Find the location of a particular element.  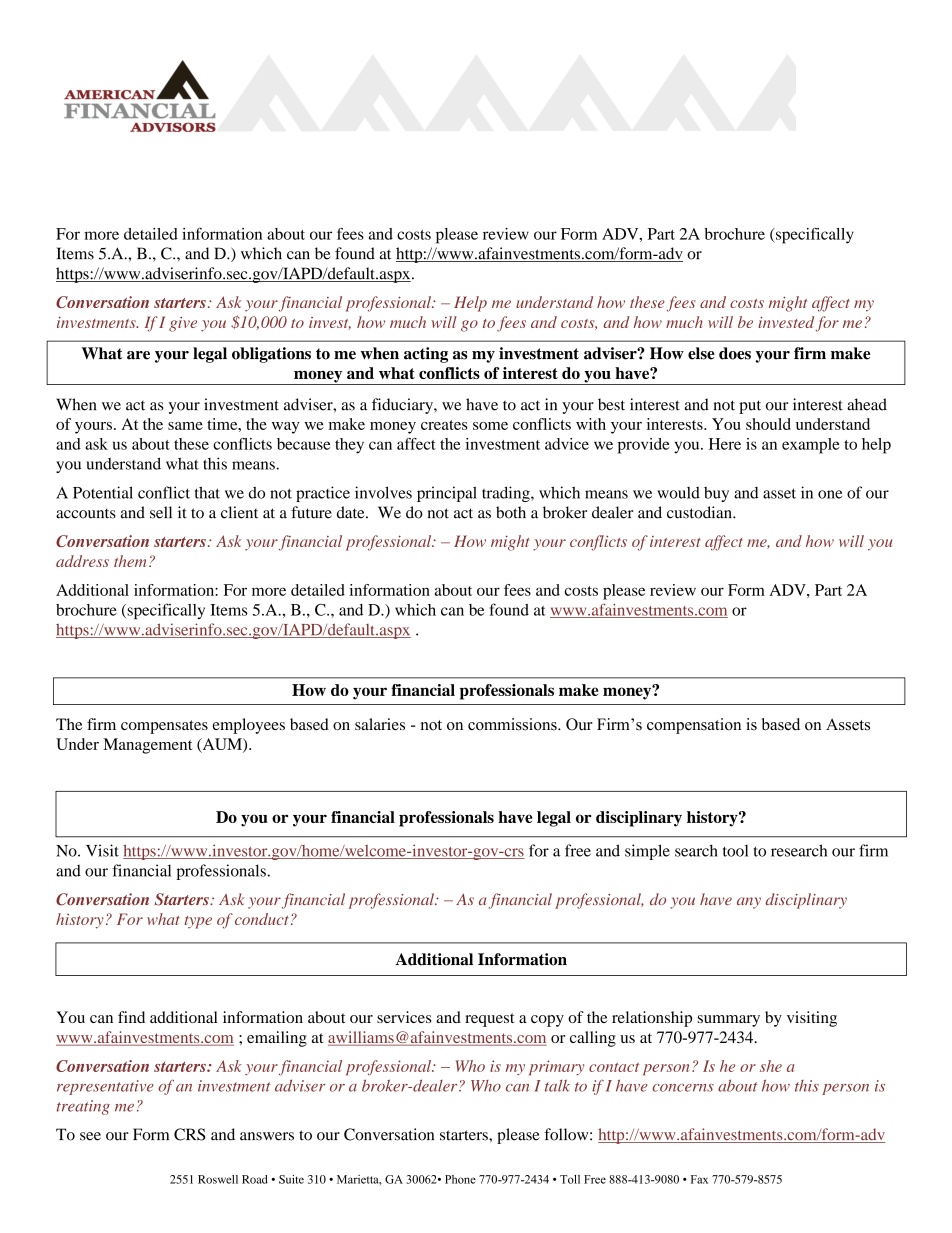

custodian is located at coordinates (700, 512).
